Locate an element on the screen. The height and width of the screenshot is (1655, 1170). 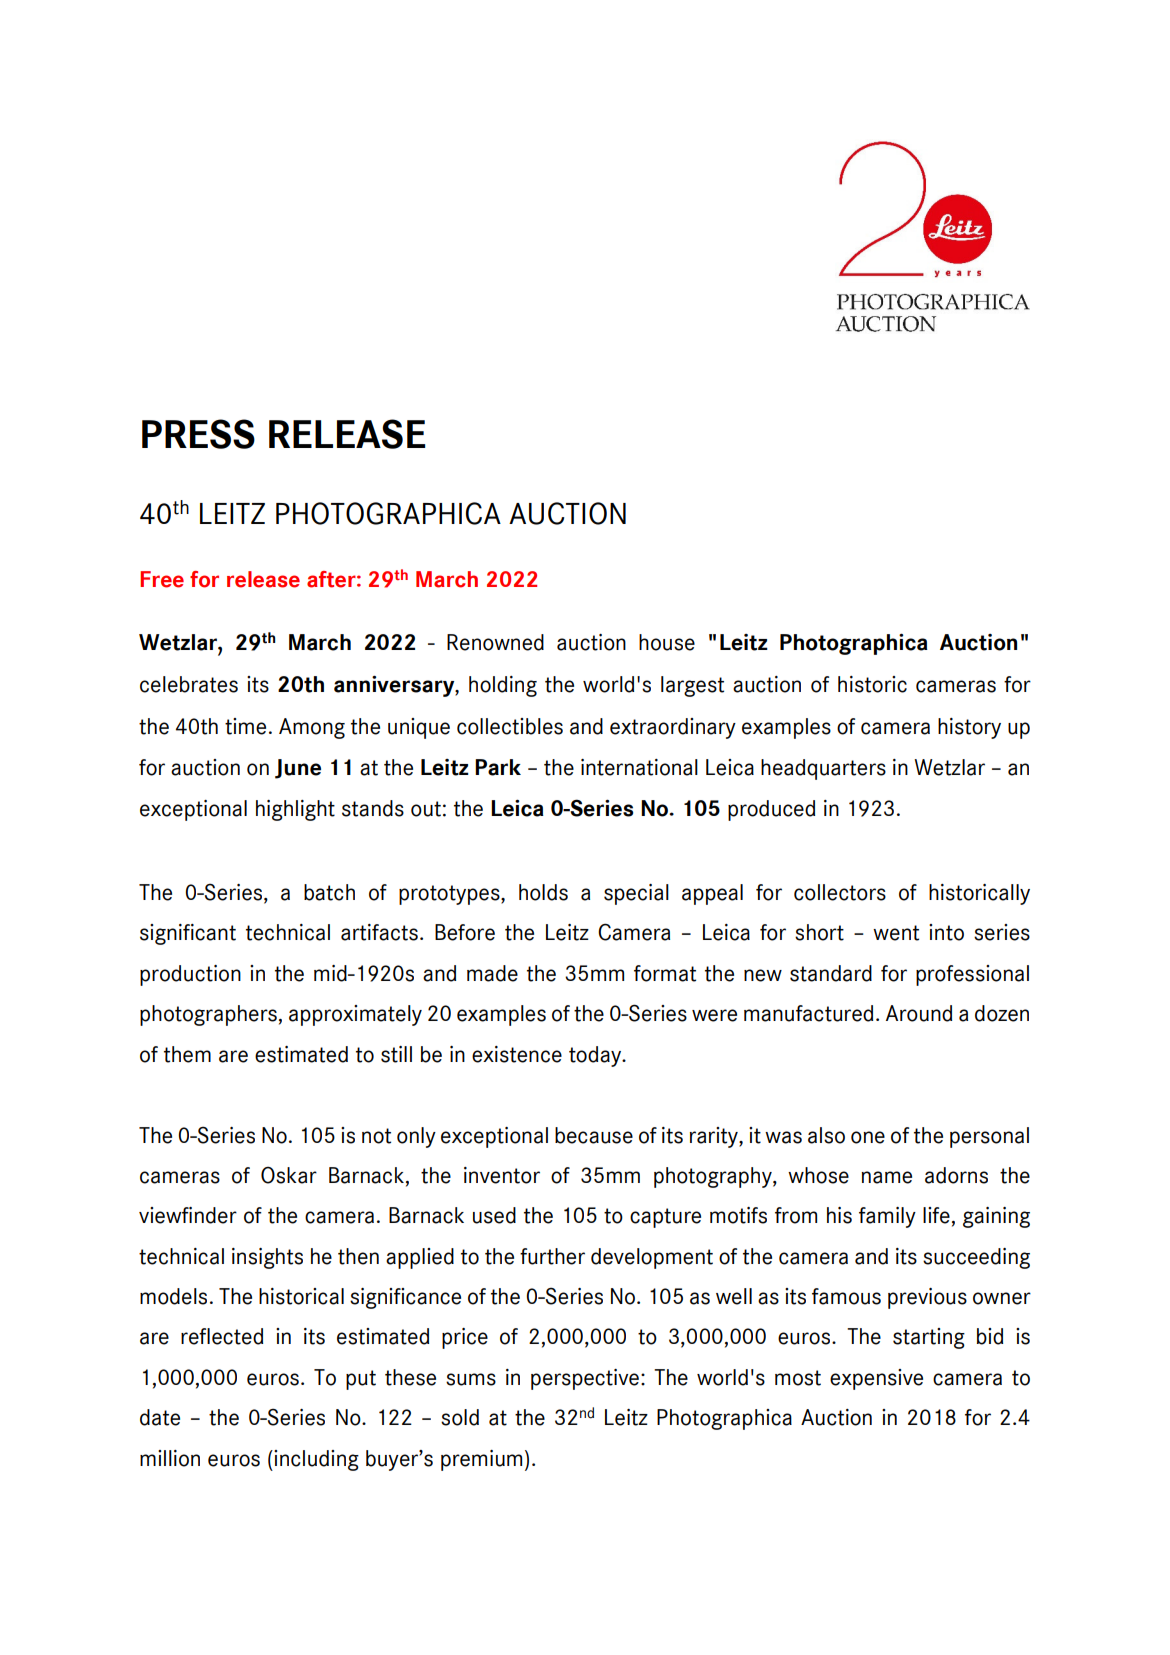
house is located at coordinates (667, 642).
